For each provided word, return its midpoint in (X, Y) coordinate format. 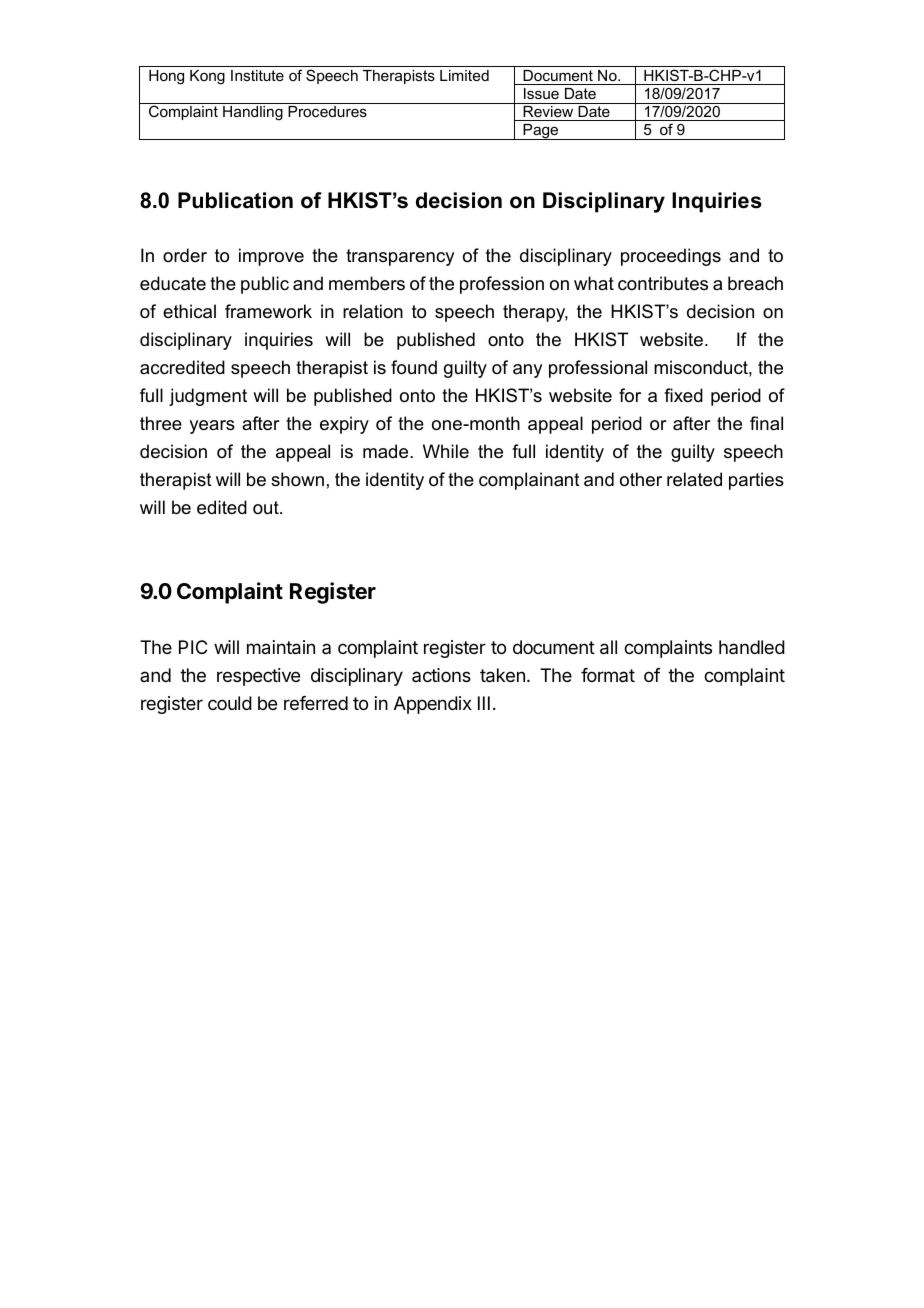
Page (541, 132)
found (414, 367)
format (608, 675)
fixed (683, 395)
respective (258, 677)
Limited (464, 75)
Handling (253, 113)
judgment (208, 397)
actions (441, 675)
